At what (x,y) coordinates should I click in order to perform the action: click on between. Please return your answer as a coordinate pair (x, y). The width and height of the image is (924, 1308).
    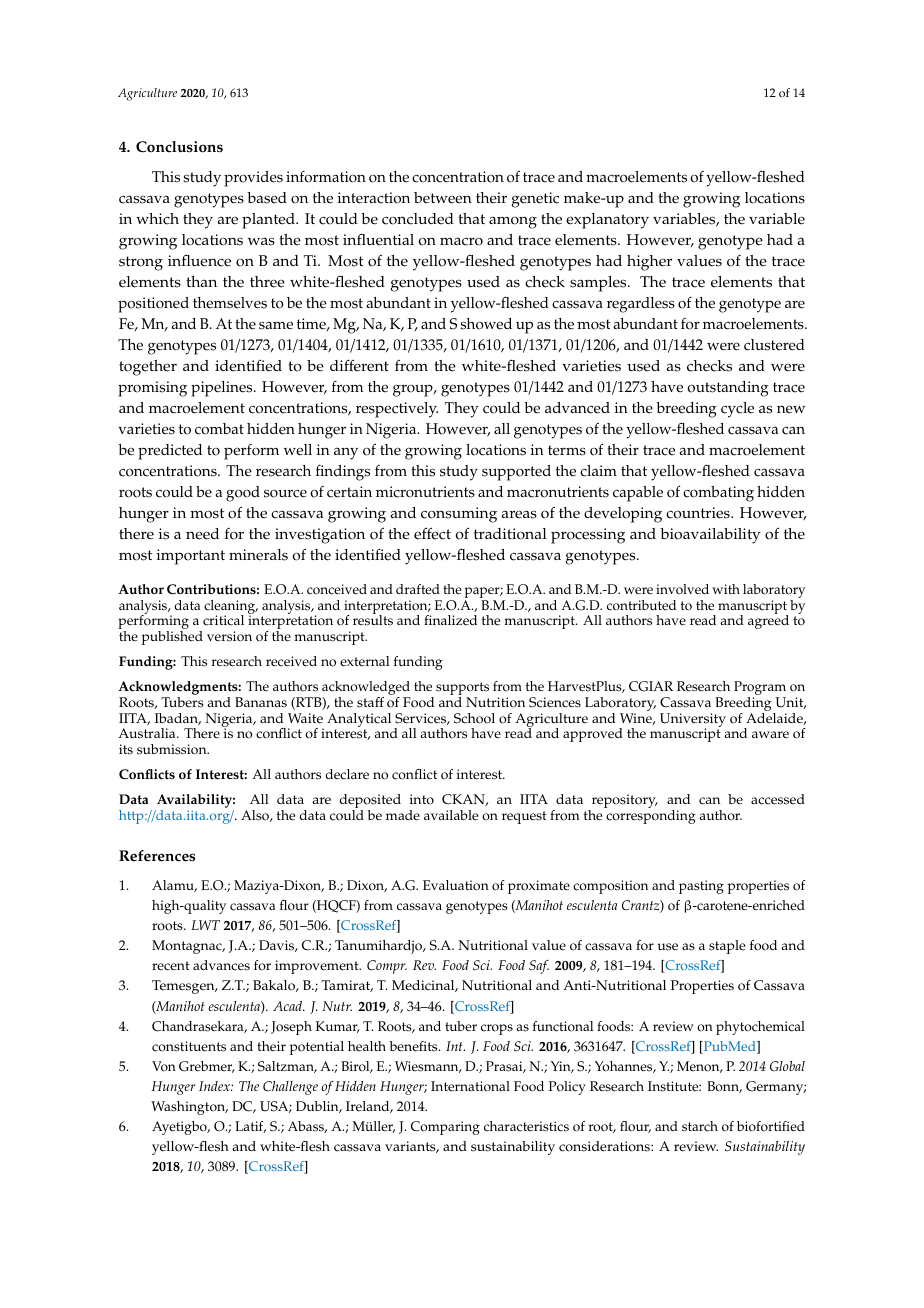
    Looking at the image, I should click on (443, 198).
